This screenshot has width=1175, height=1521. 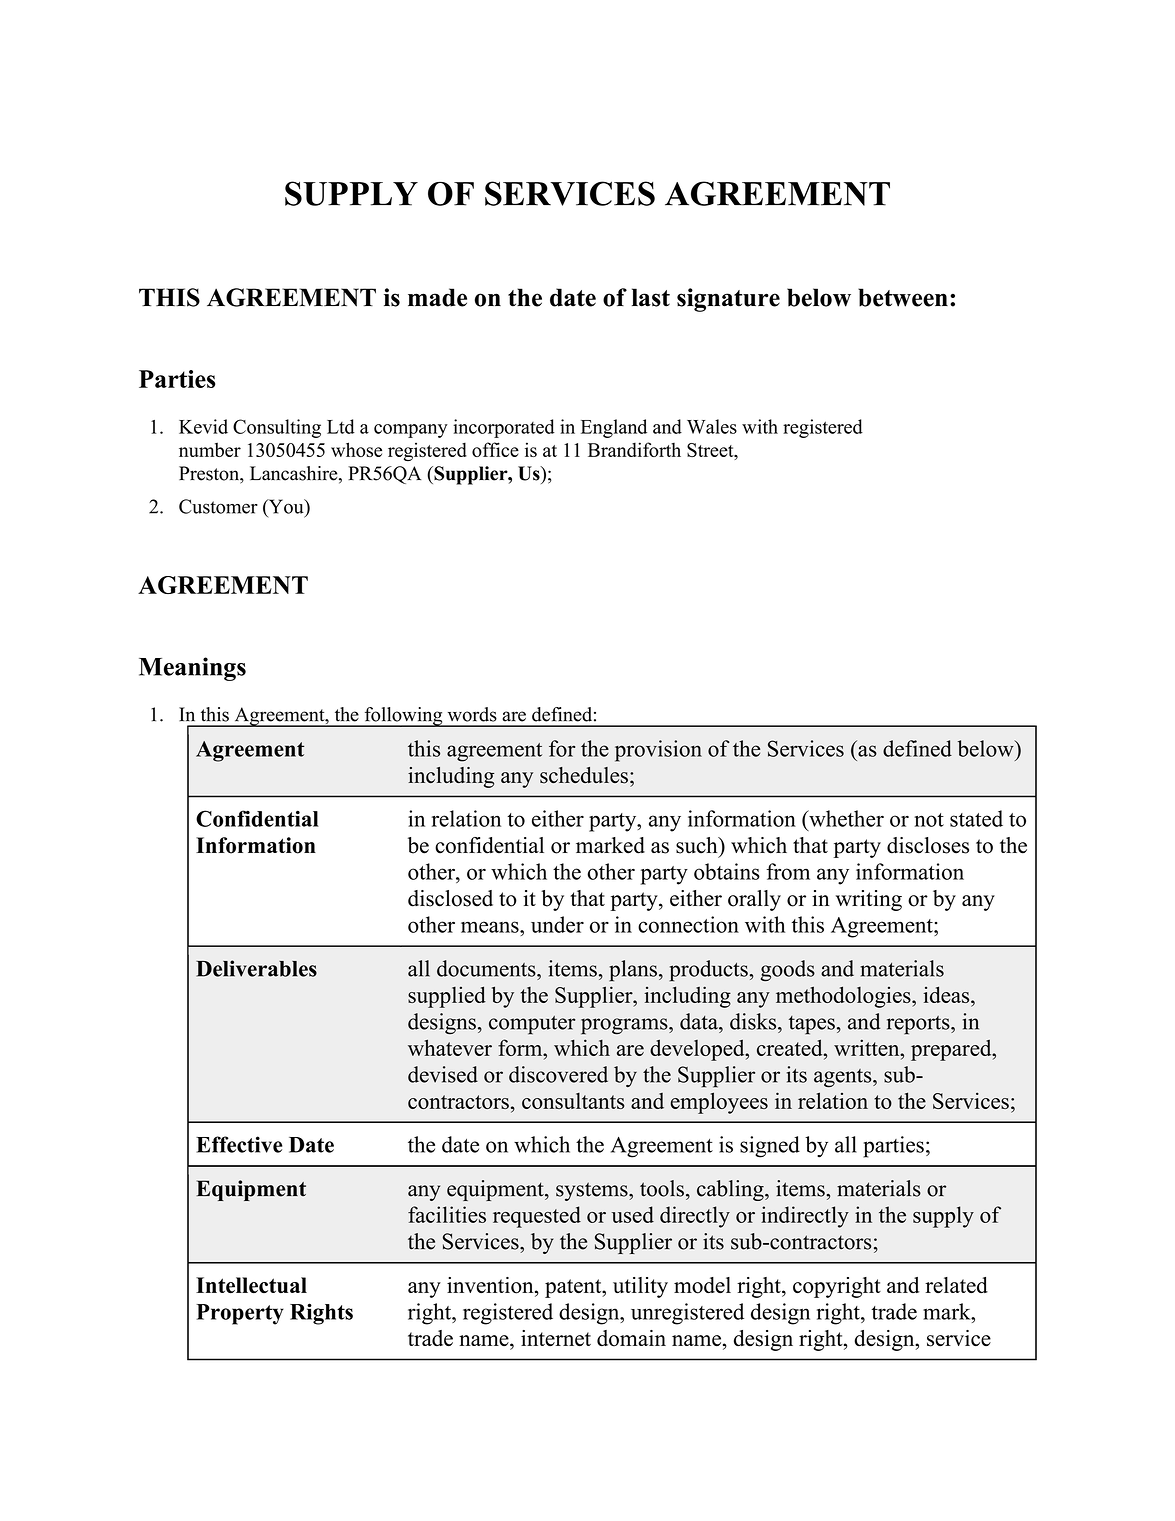 I want to click on Consulting, so click(x=277, y=428).
